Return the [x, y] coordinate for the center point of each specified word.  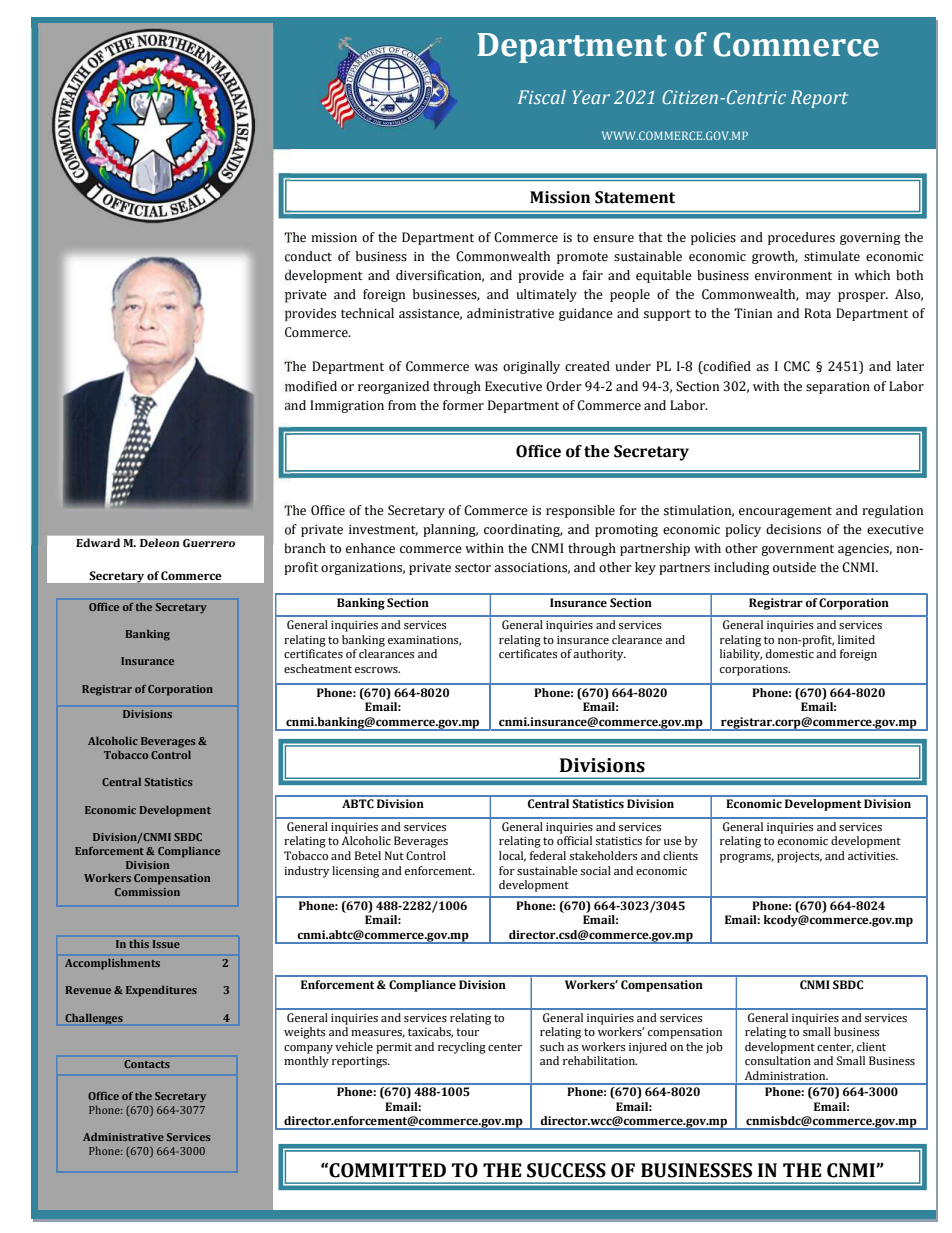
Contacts [147, 1064]
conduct [308, 256]
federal [548, 855]
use [673, 842]
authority [599, 655]
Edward [98, 542]
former [463, 405]
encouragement [785, 512]
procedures [801, 238]
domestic [790, 653]
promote [582, 258]
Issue [166, 944]
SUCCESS [566, 1170]
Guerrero [209, 543]
